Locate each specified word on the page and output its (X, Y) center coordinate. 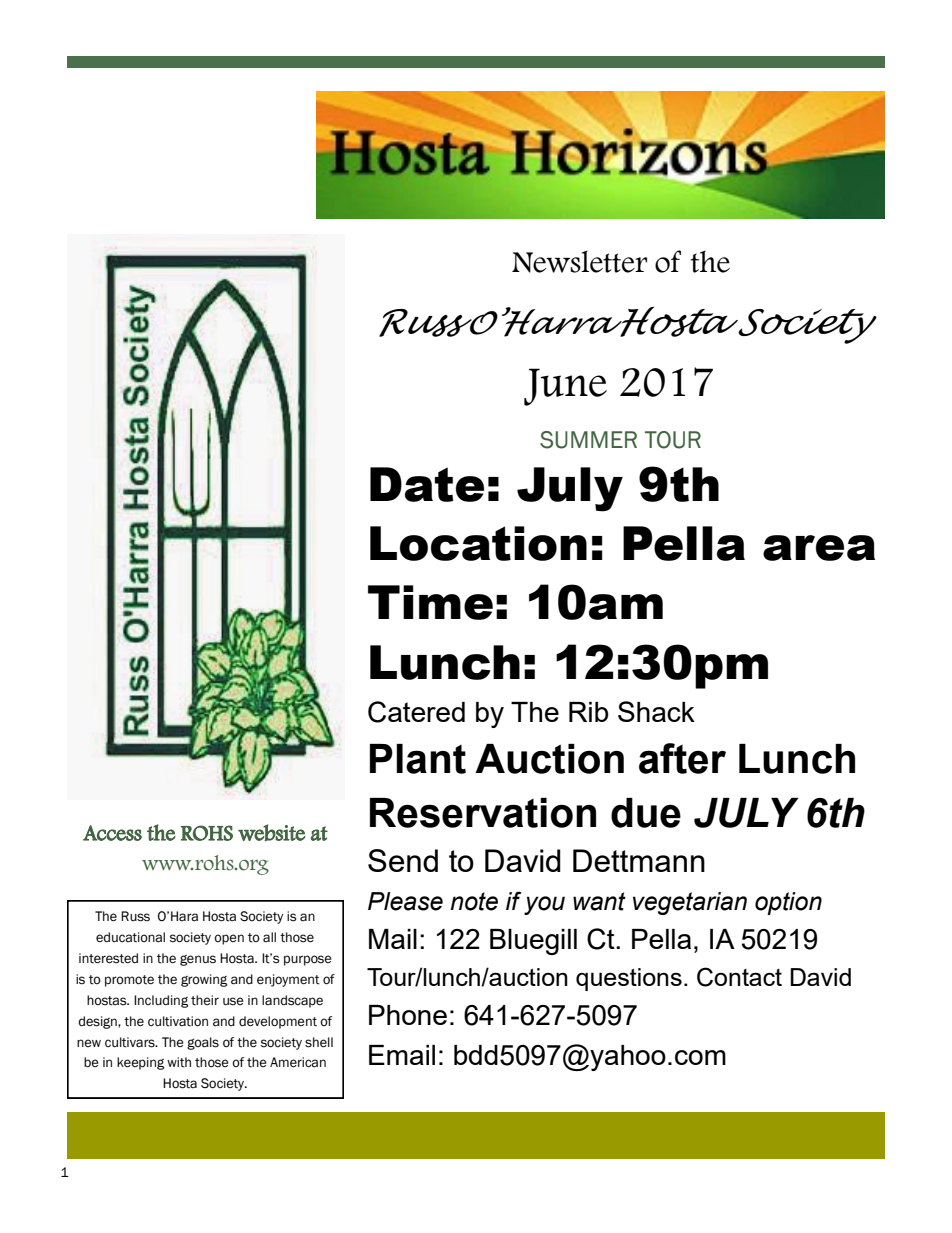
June (565, 387)
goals (203, 1043)
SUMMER (588, 440)
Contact (739, 977)
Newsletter (579, 261)
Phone (408, 1015)
